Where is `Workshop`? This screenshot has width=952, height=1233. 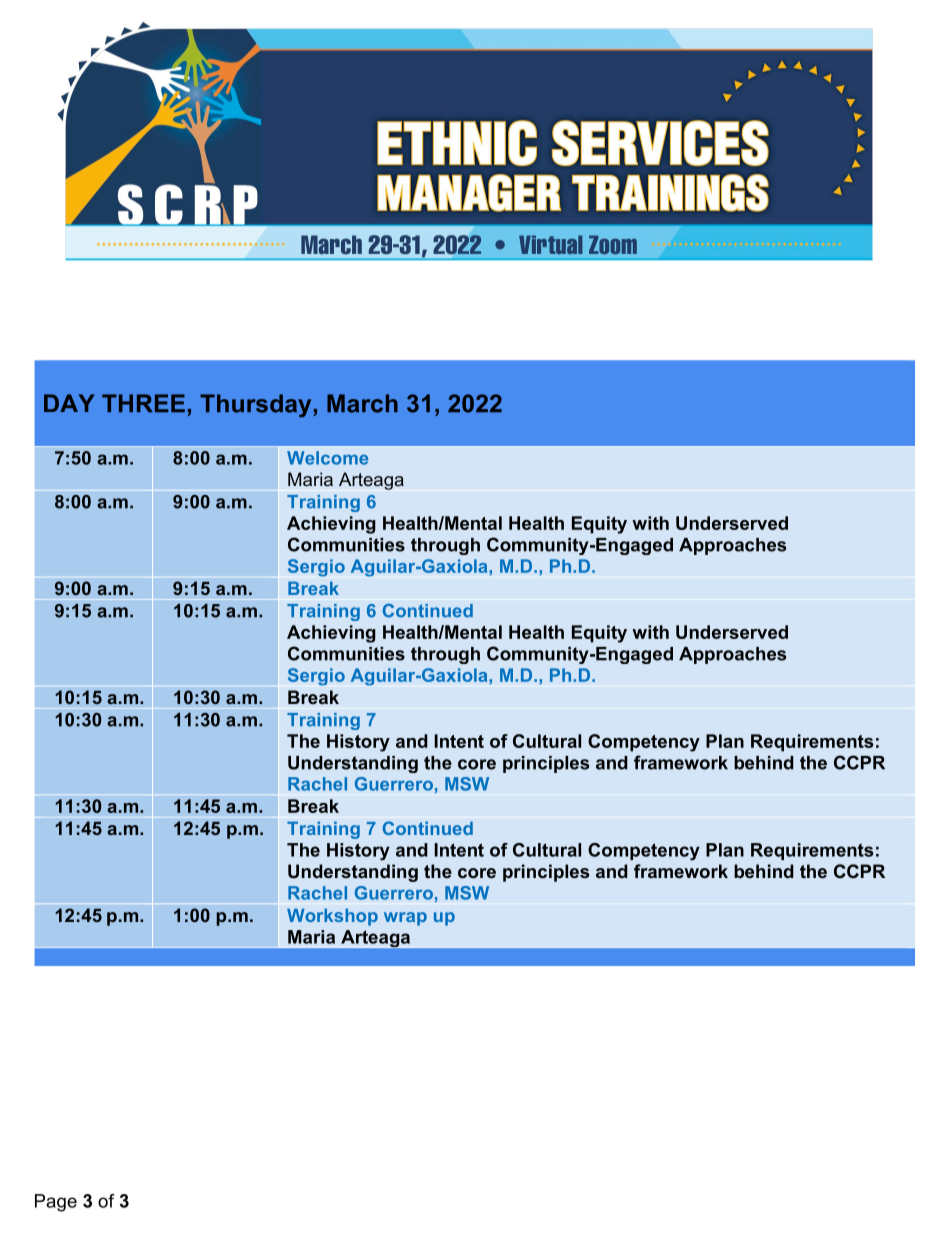 Workshop is located at coordinates (332, 917).
